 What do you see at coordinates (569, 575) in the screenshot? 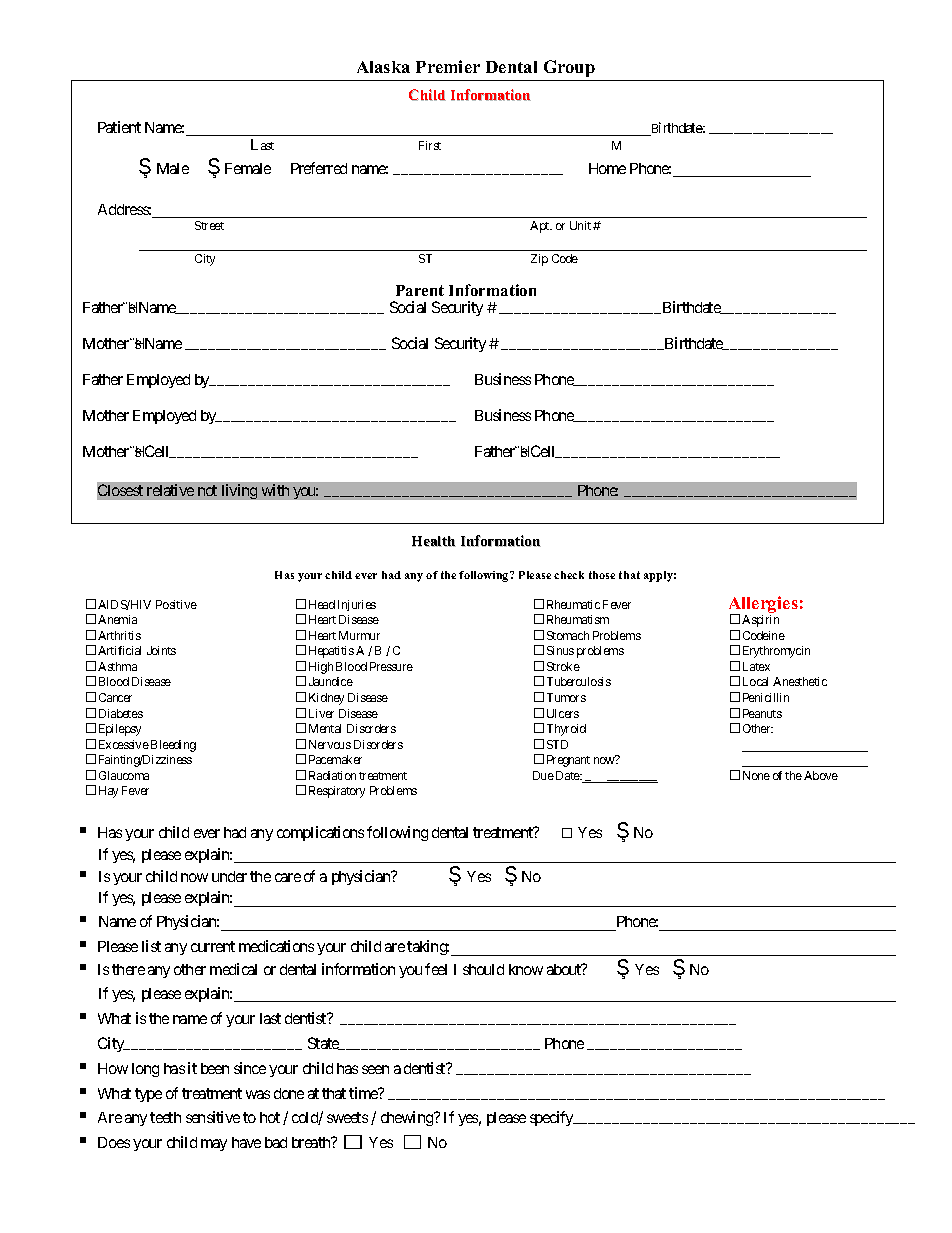
I see `check` at bounding box center [569, 575].
